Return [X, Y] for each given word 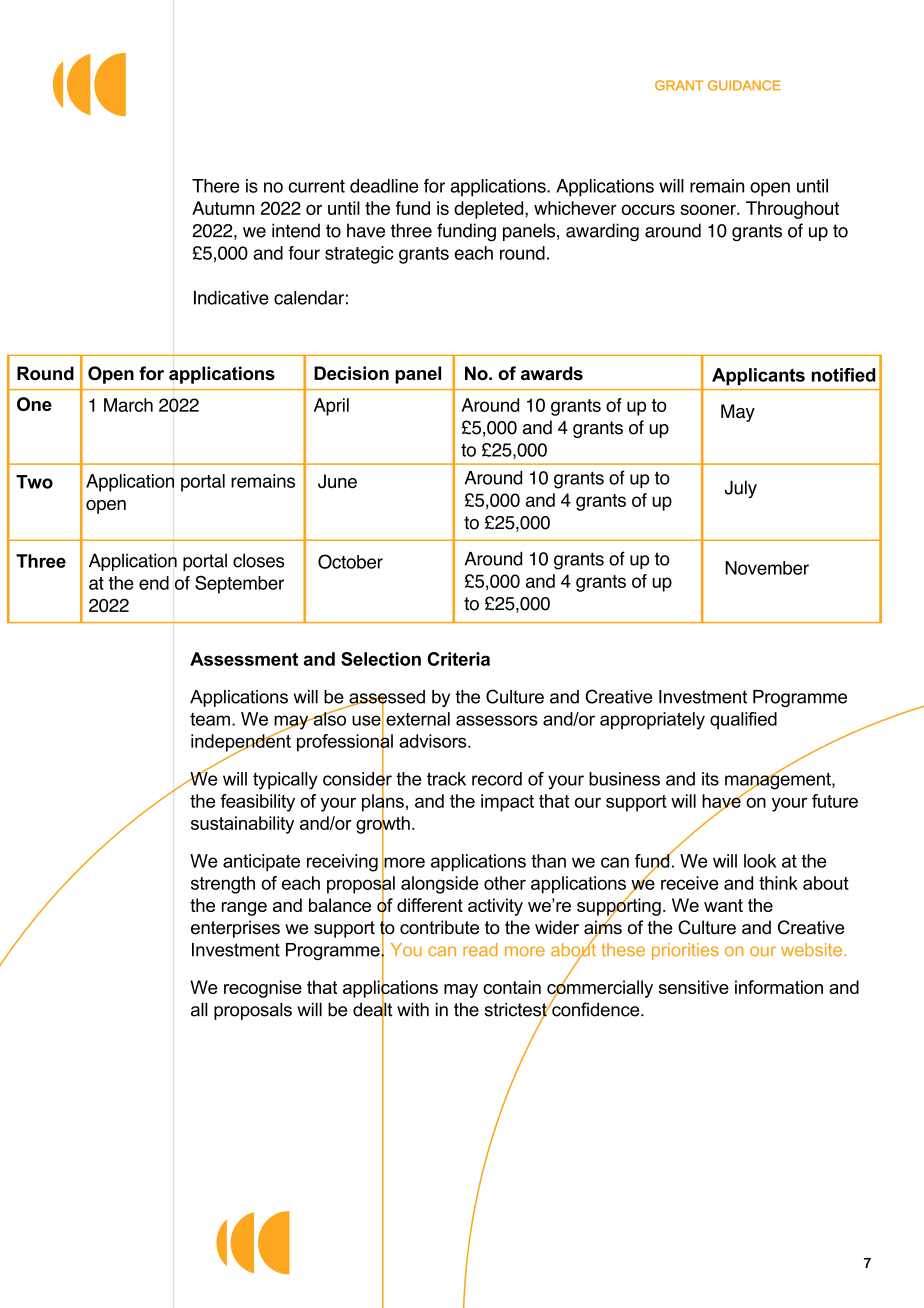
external [418, 719]
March [128, 405]
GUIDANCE [744, 85]
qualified [743, 720]
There [215, 186]
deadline [384, 186]
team [210, 719]
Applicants [758, 376]
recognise [263, 989]
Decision [351, 373]
